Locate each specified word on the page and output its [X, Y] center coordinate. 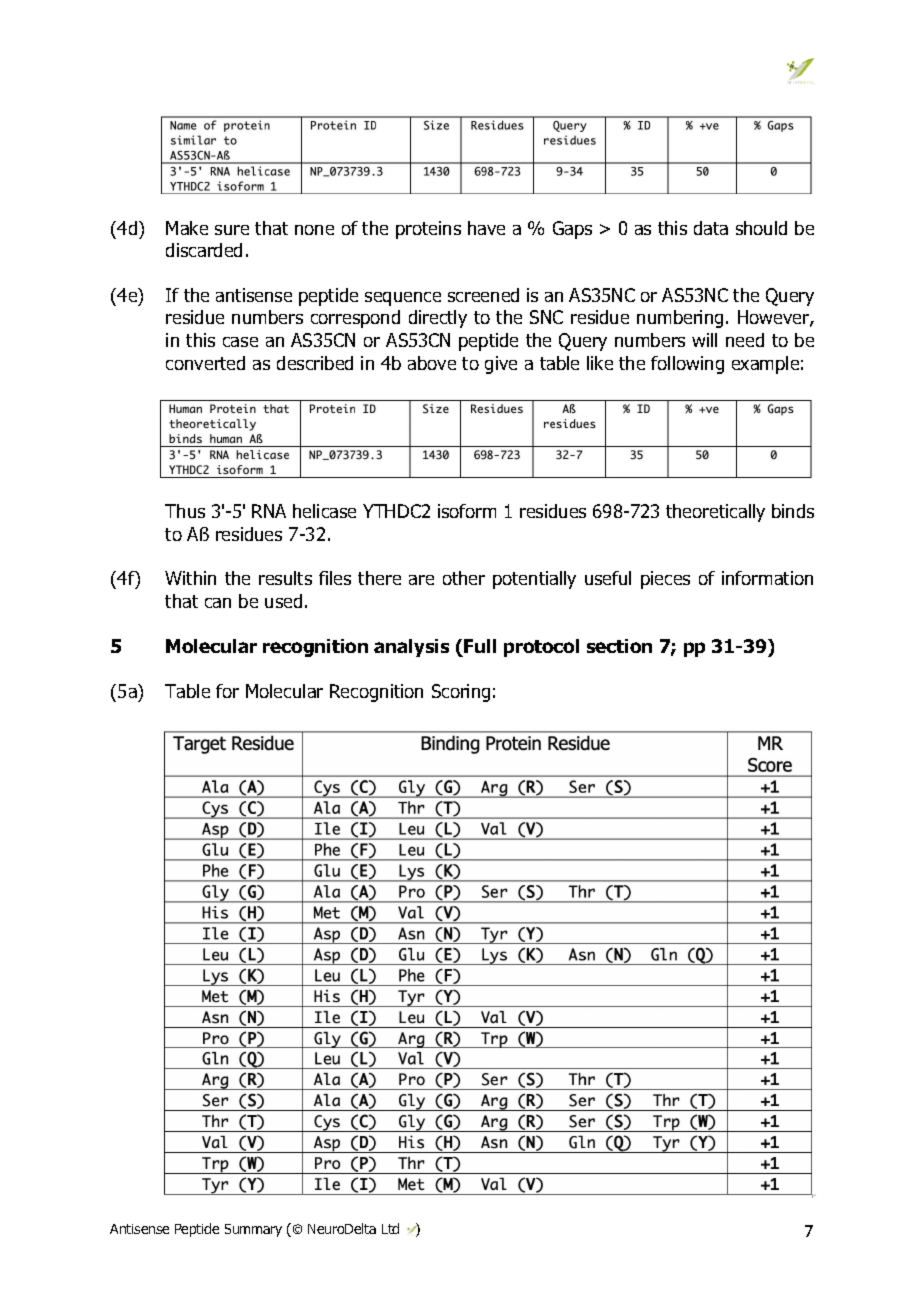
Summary [253, 1230]
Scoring [461, 693]
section [619, 646]
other [464, 578]
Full [480, 646]
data [711, 228]
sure [232, 230]
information [767, 578]
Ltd [390, 1228]
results [285, 578]
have [486, 228]
